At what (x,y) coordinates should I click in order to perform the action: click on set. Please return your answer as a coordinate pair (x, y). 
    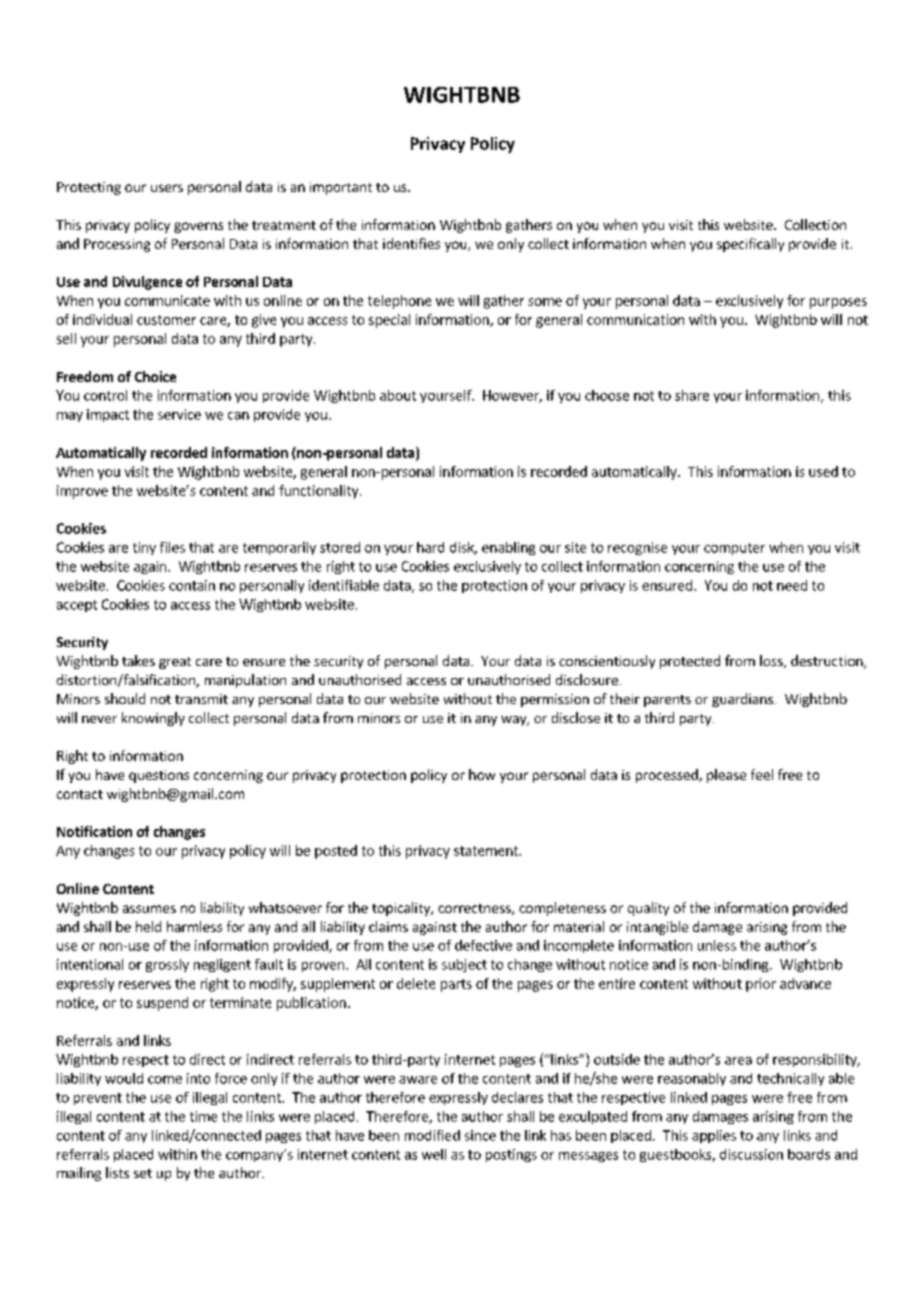
    Looking at the image, I should click on (143, 1173).
